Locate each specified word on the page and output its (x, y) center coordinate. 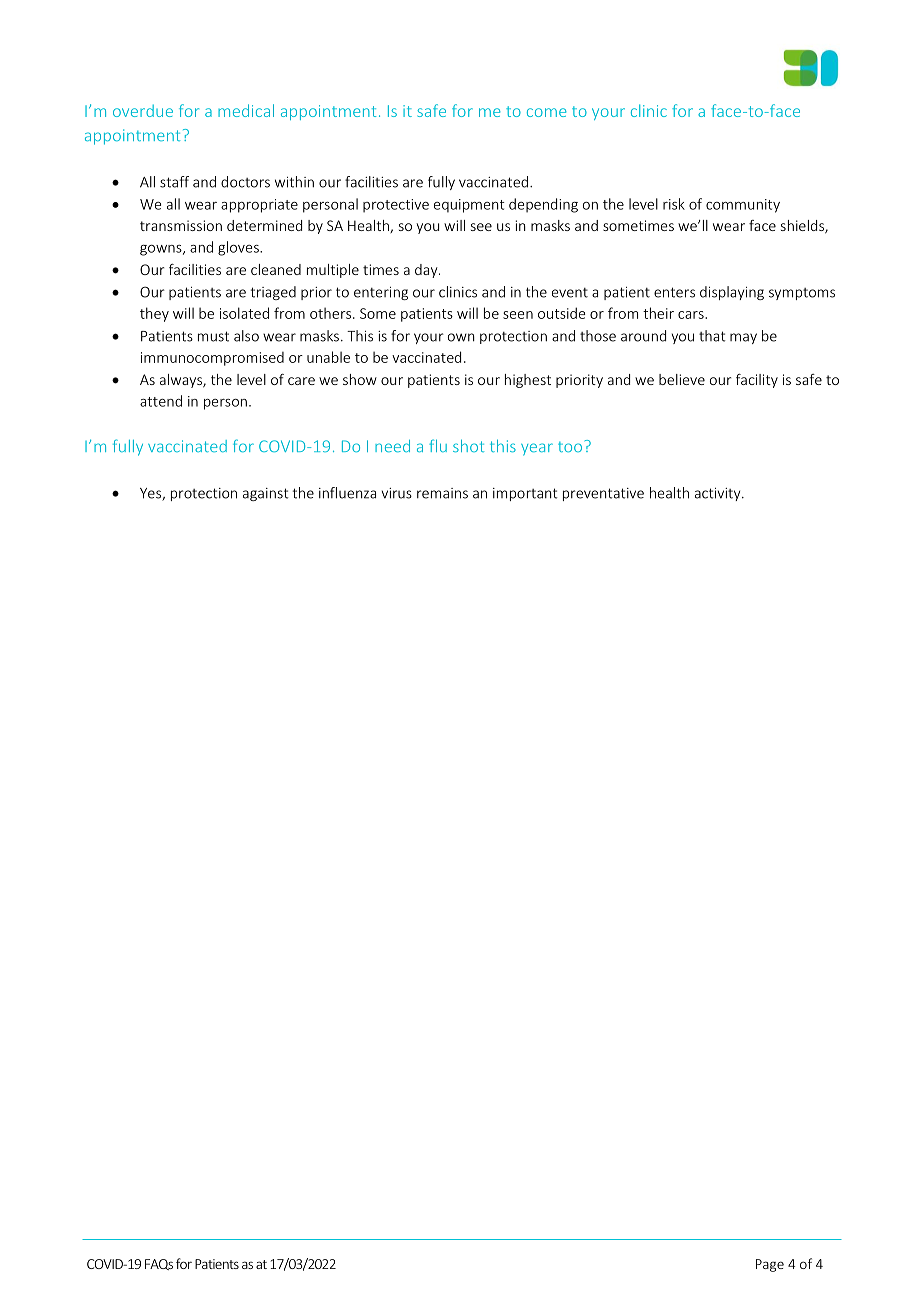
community (743, 206)
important (525, 494)
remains (442, 493)
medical (246, 110)
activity (719, 494)
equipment (469, 206)
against (266, 494)
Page (770, 1265)
